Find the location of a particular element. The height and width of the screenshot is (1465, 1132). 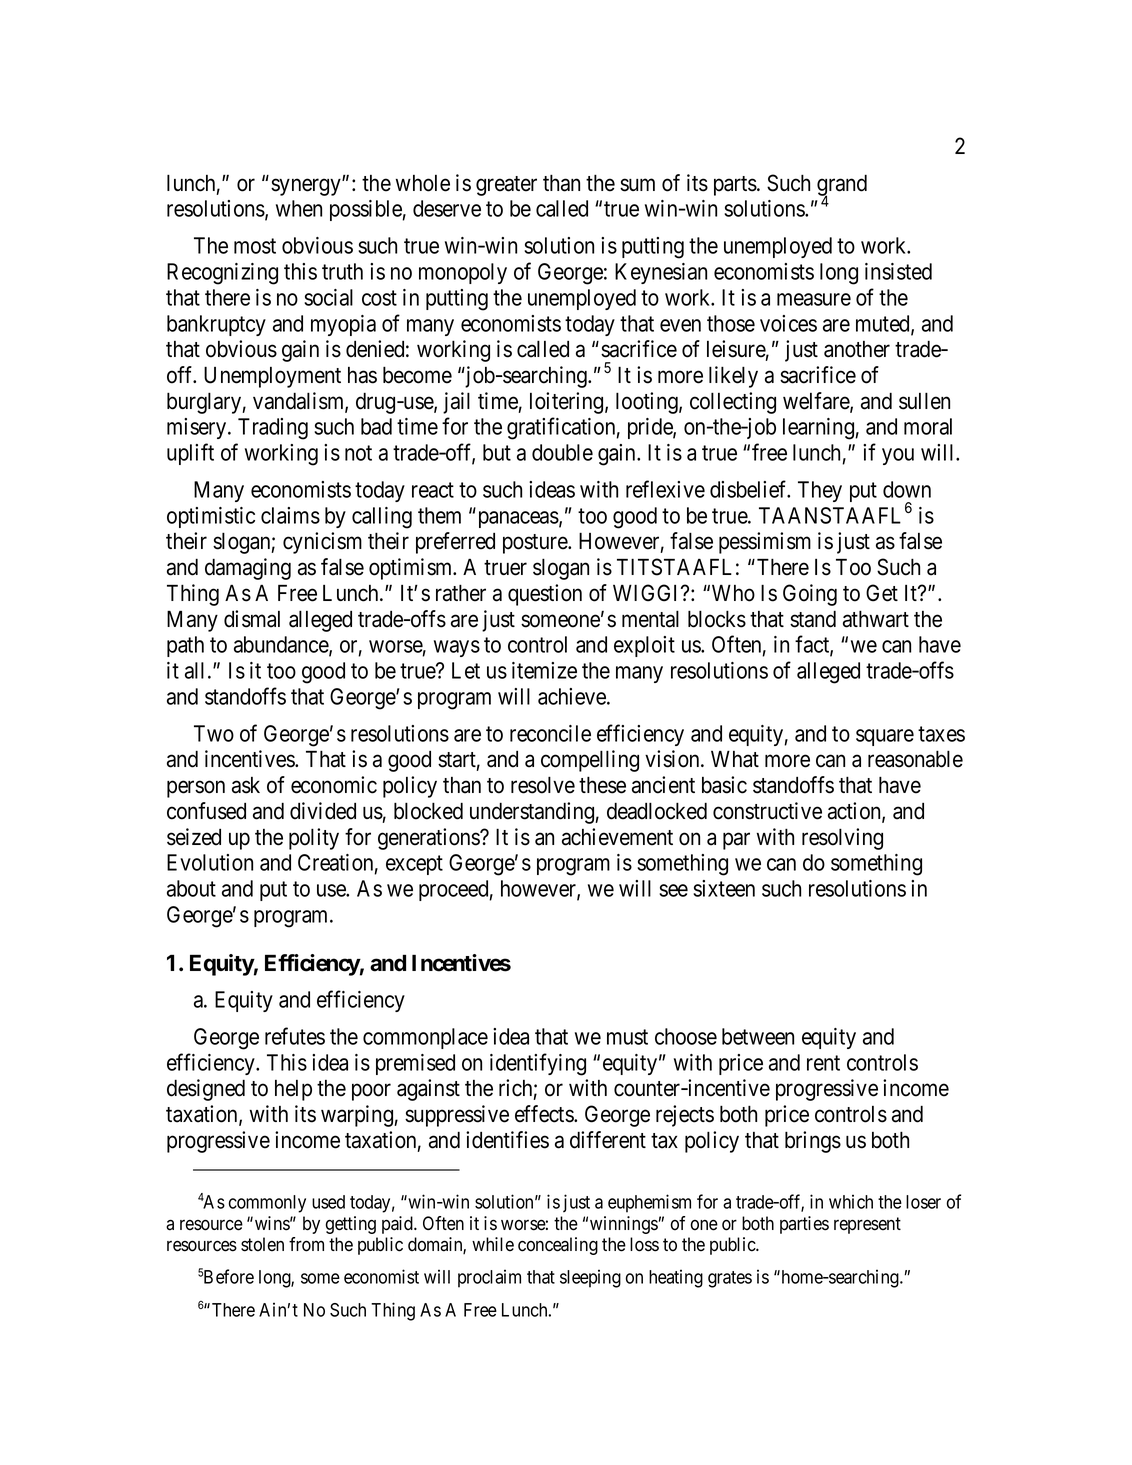

represent is located at coordinates (867, 1225).
